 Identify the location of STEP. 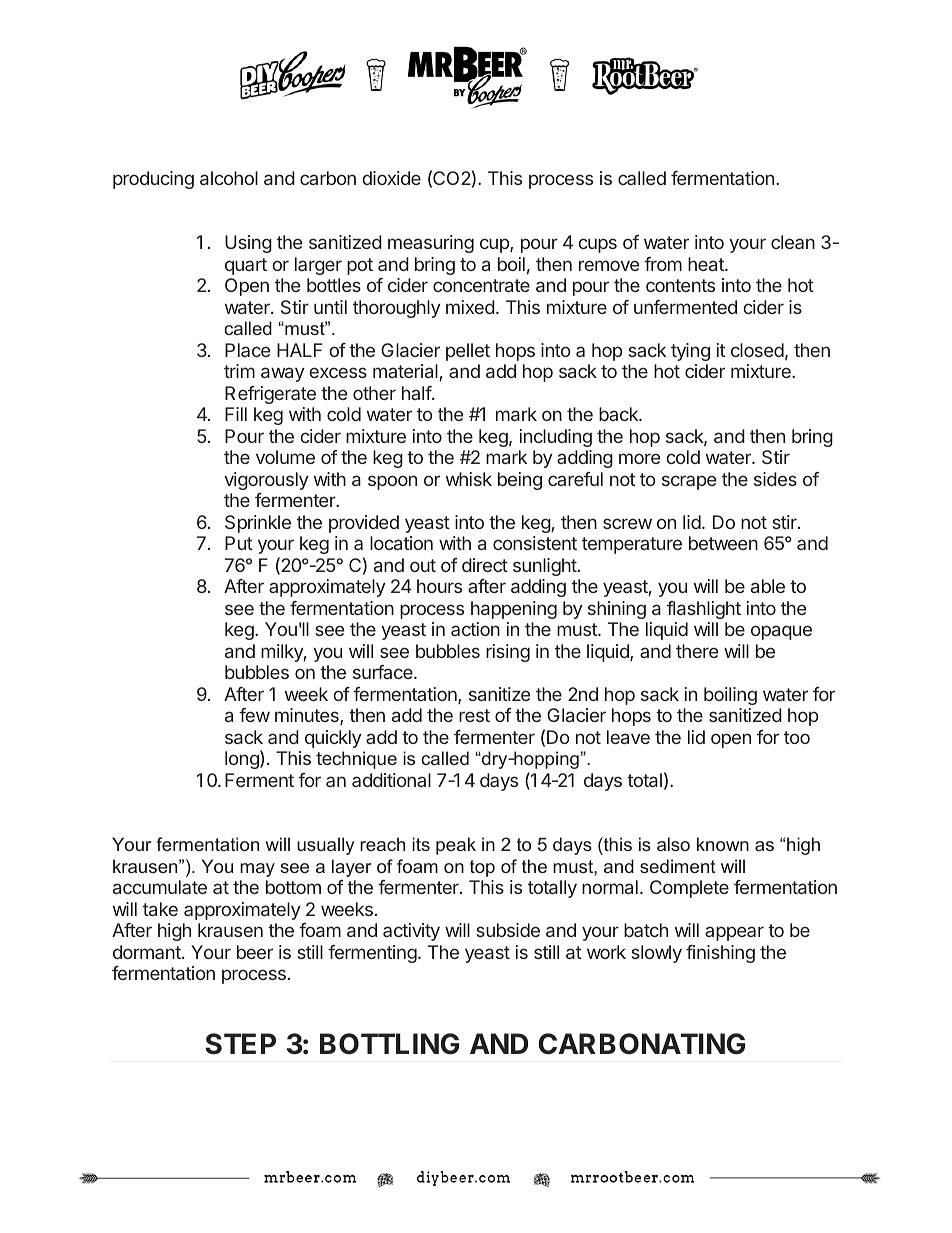
(240, 1044).
